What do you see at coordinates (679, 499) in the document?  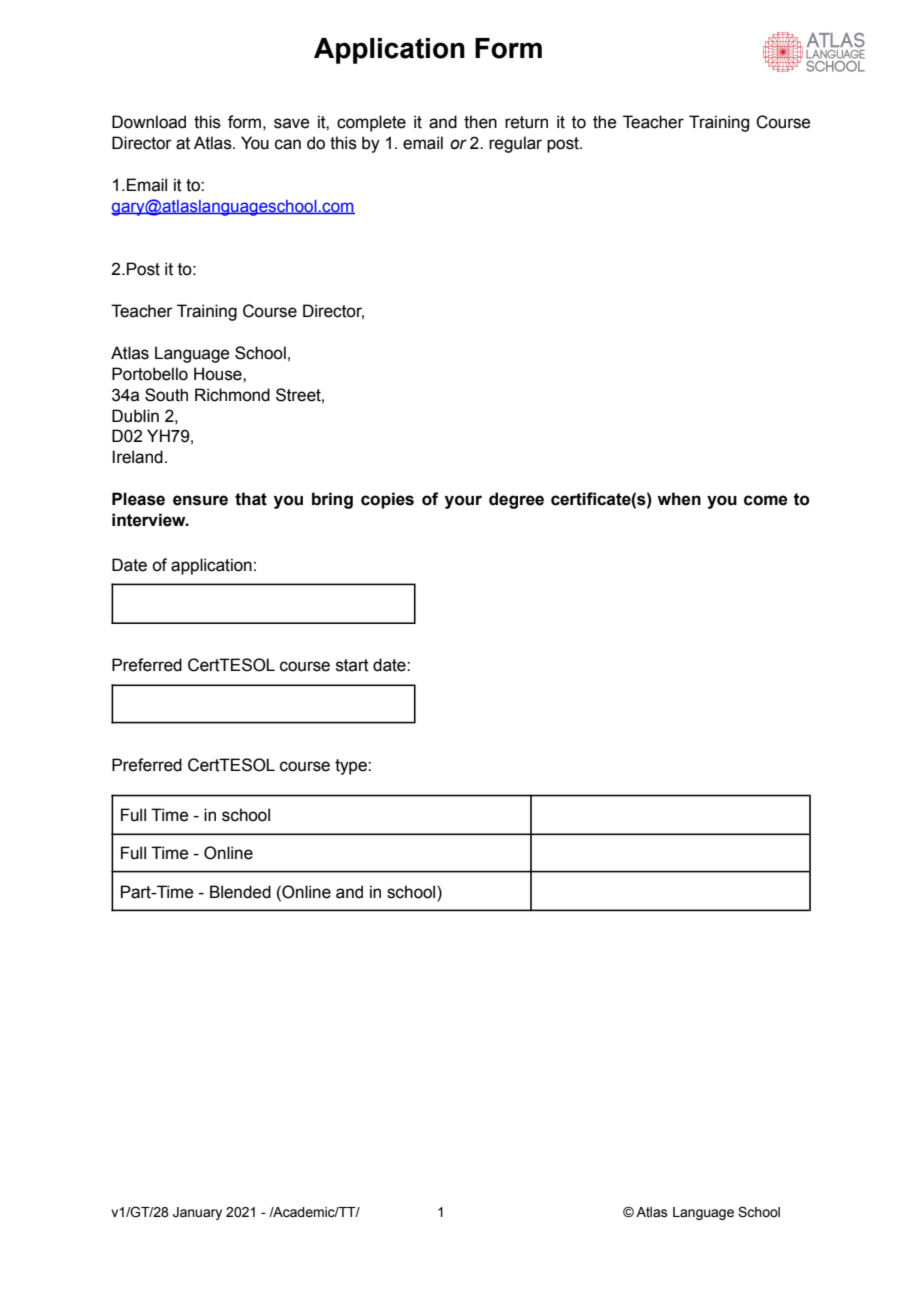 I see `when` at bounding box center [679, 499].
